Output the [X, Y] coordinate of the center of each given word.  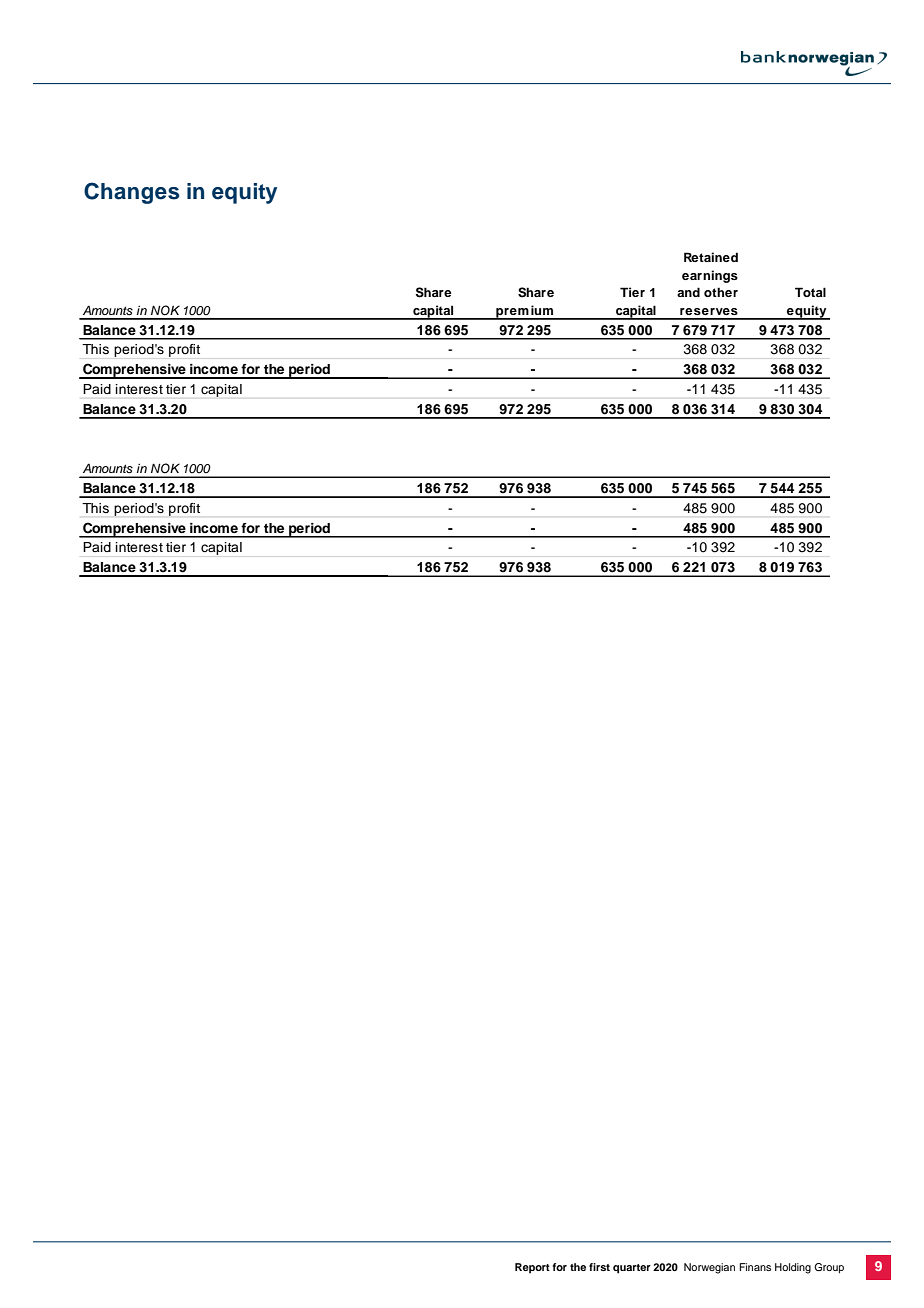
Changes [131, 193]
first [599, 1267]
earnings [710, 276]
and [688, 292]
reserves [709, 311]
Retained [711, 257]
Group [829, 1268]
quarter [632, 1269]
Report [532, 1268]
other [721, 292]
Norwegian [709, 1268]
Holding [793, 1268]
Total [810, 292]
